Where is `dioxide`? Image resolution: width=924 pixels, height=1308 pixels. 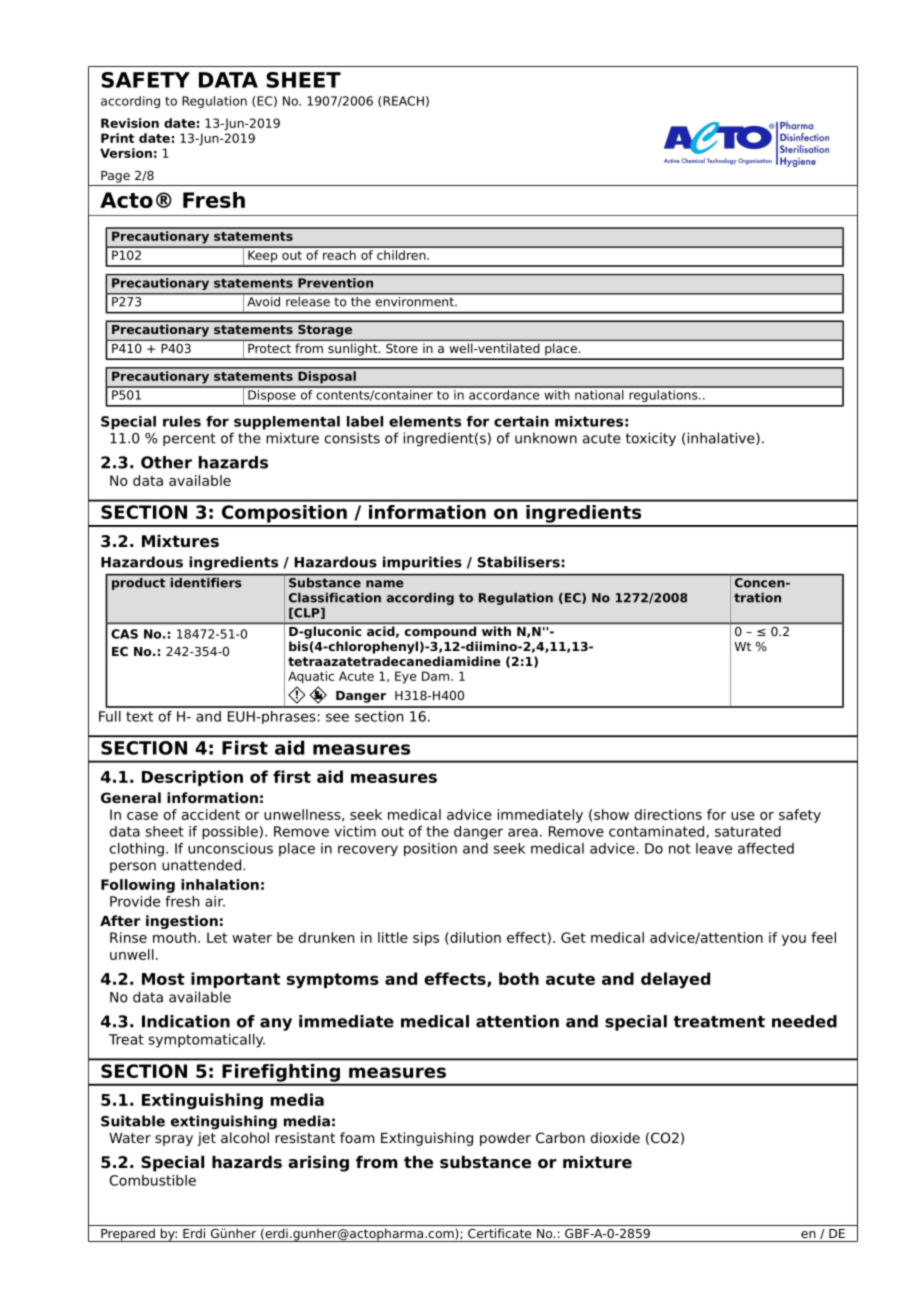 dioxide is located at coordinates (615, 1137).
